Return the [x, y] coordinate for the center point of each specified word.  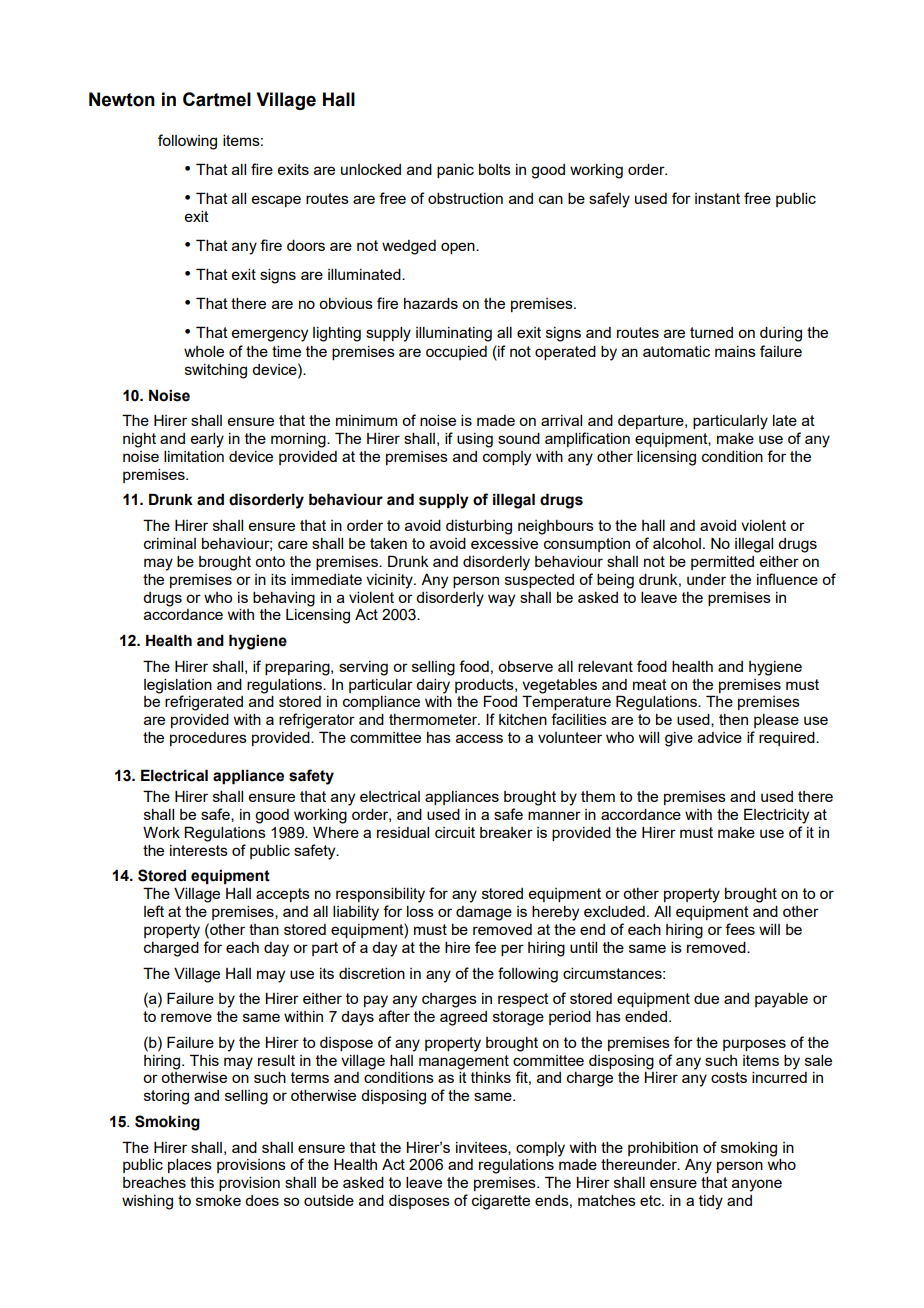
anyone [757, 1185]
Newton [122, 99]
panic [455, 171]
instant [717, 198]
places [190, 1166]
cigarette [501, 1202]
